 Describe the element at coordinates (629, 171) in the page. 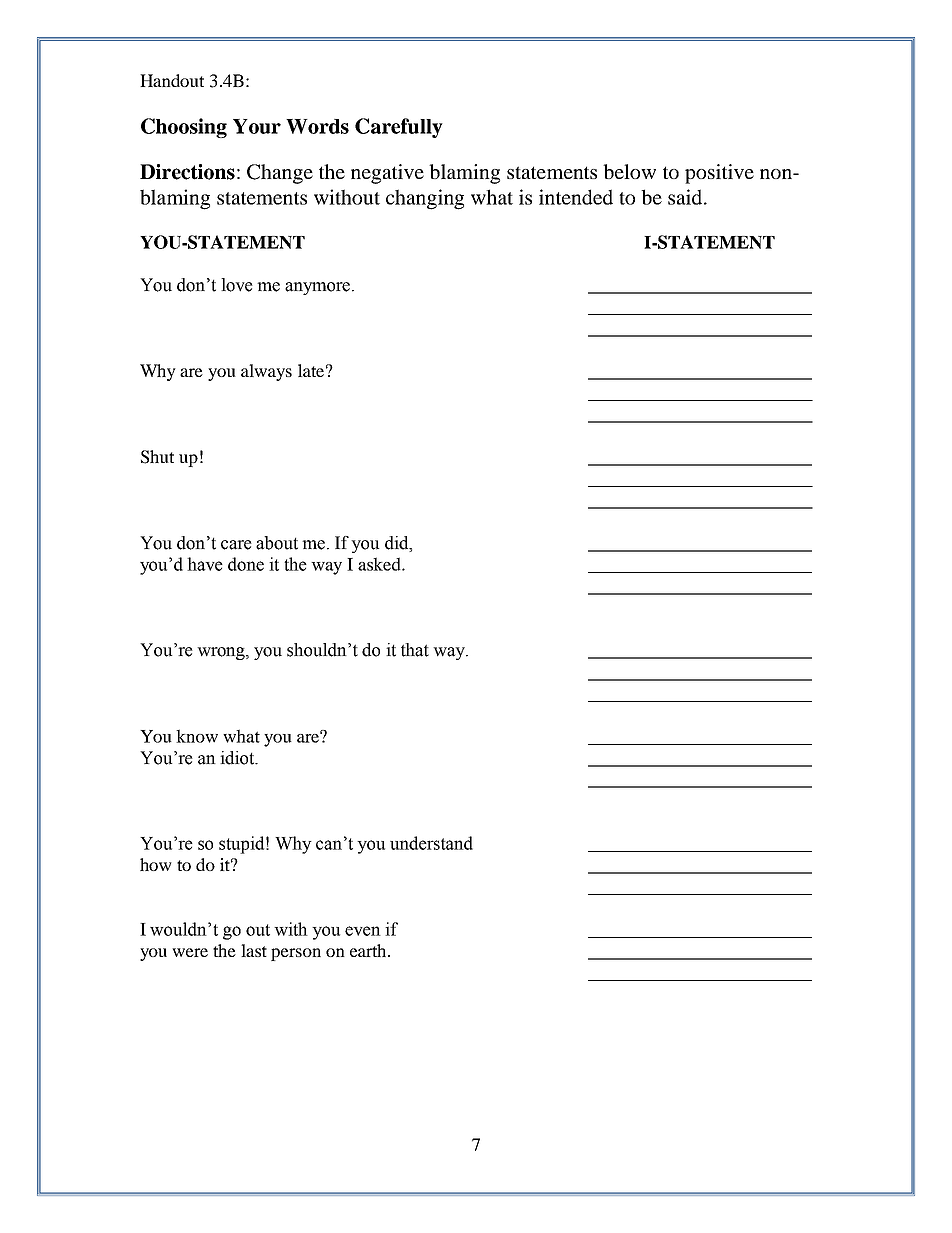

I see `below` at that location.
